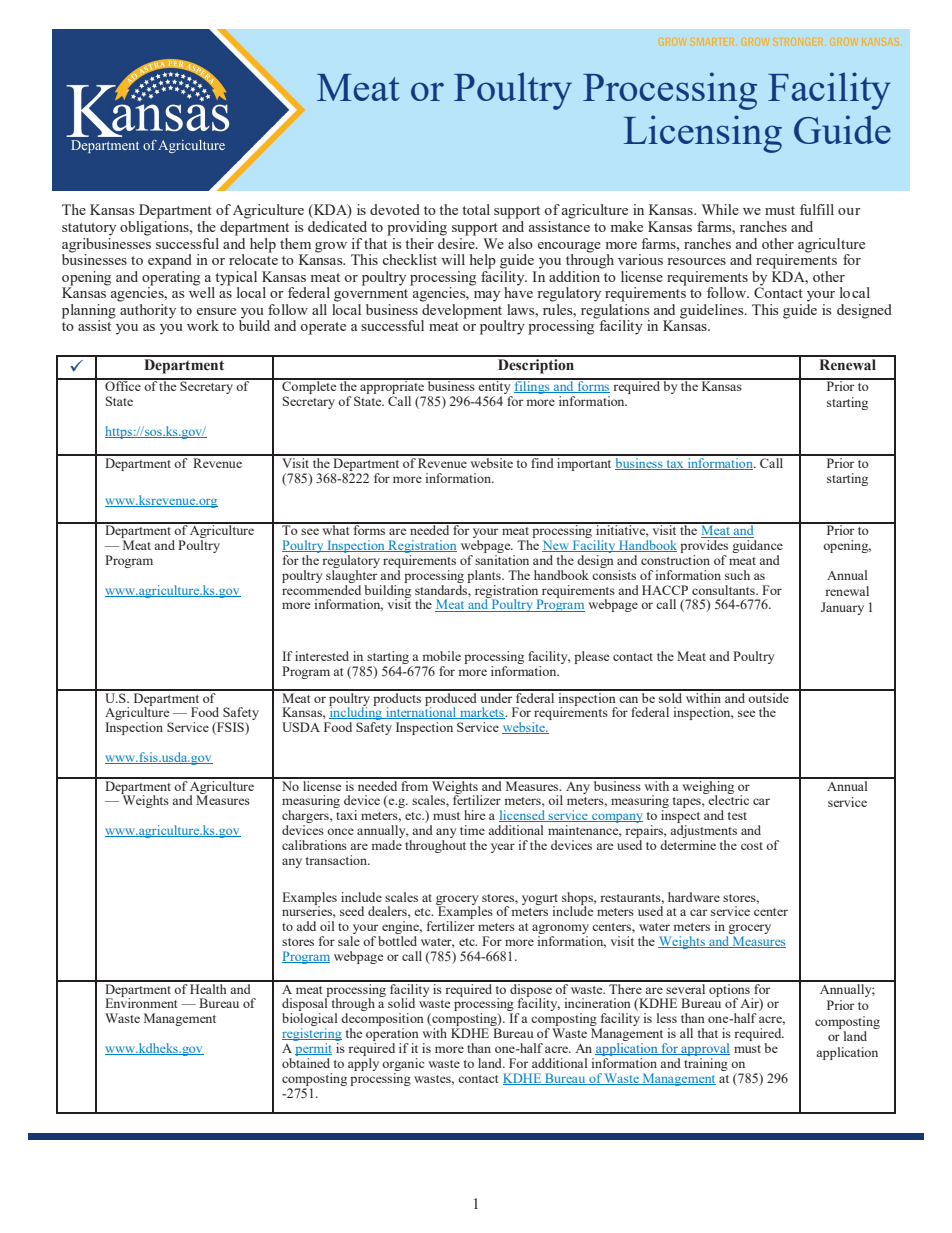  What do you see at coordinates (356, 714) in the screenshot?
I see `including` at bounding box center [356, 714].
